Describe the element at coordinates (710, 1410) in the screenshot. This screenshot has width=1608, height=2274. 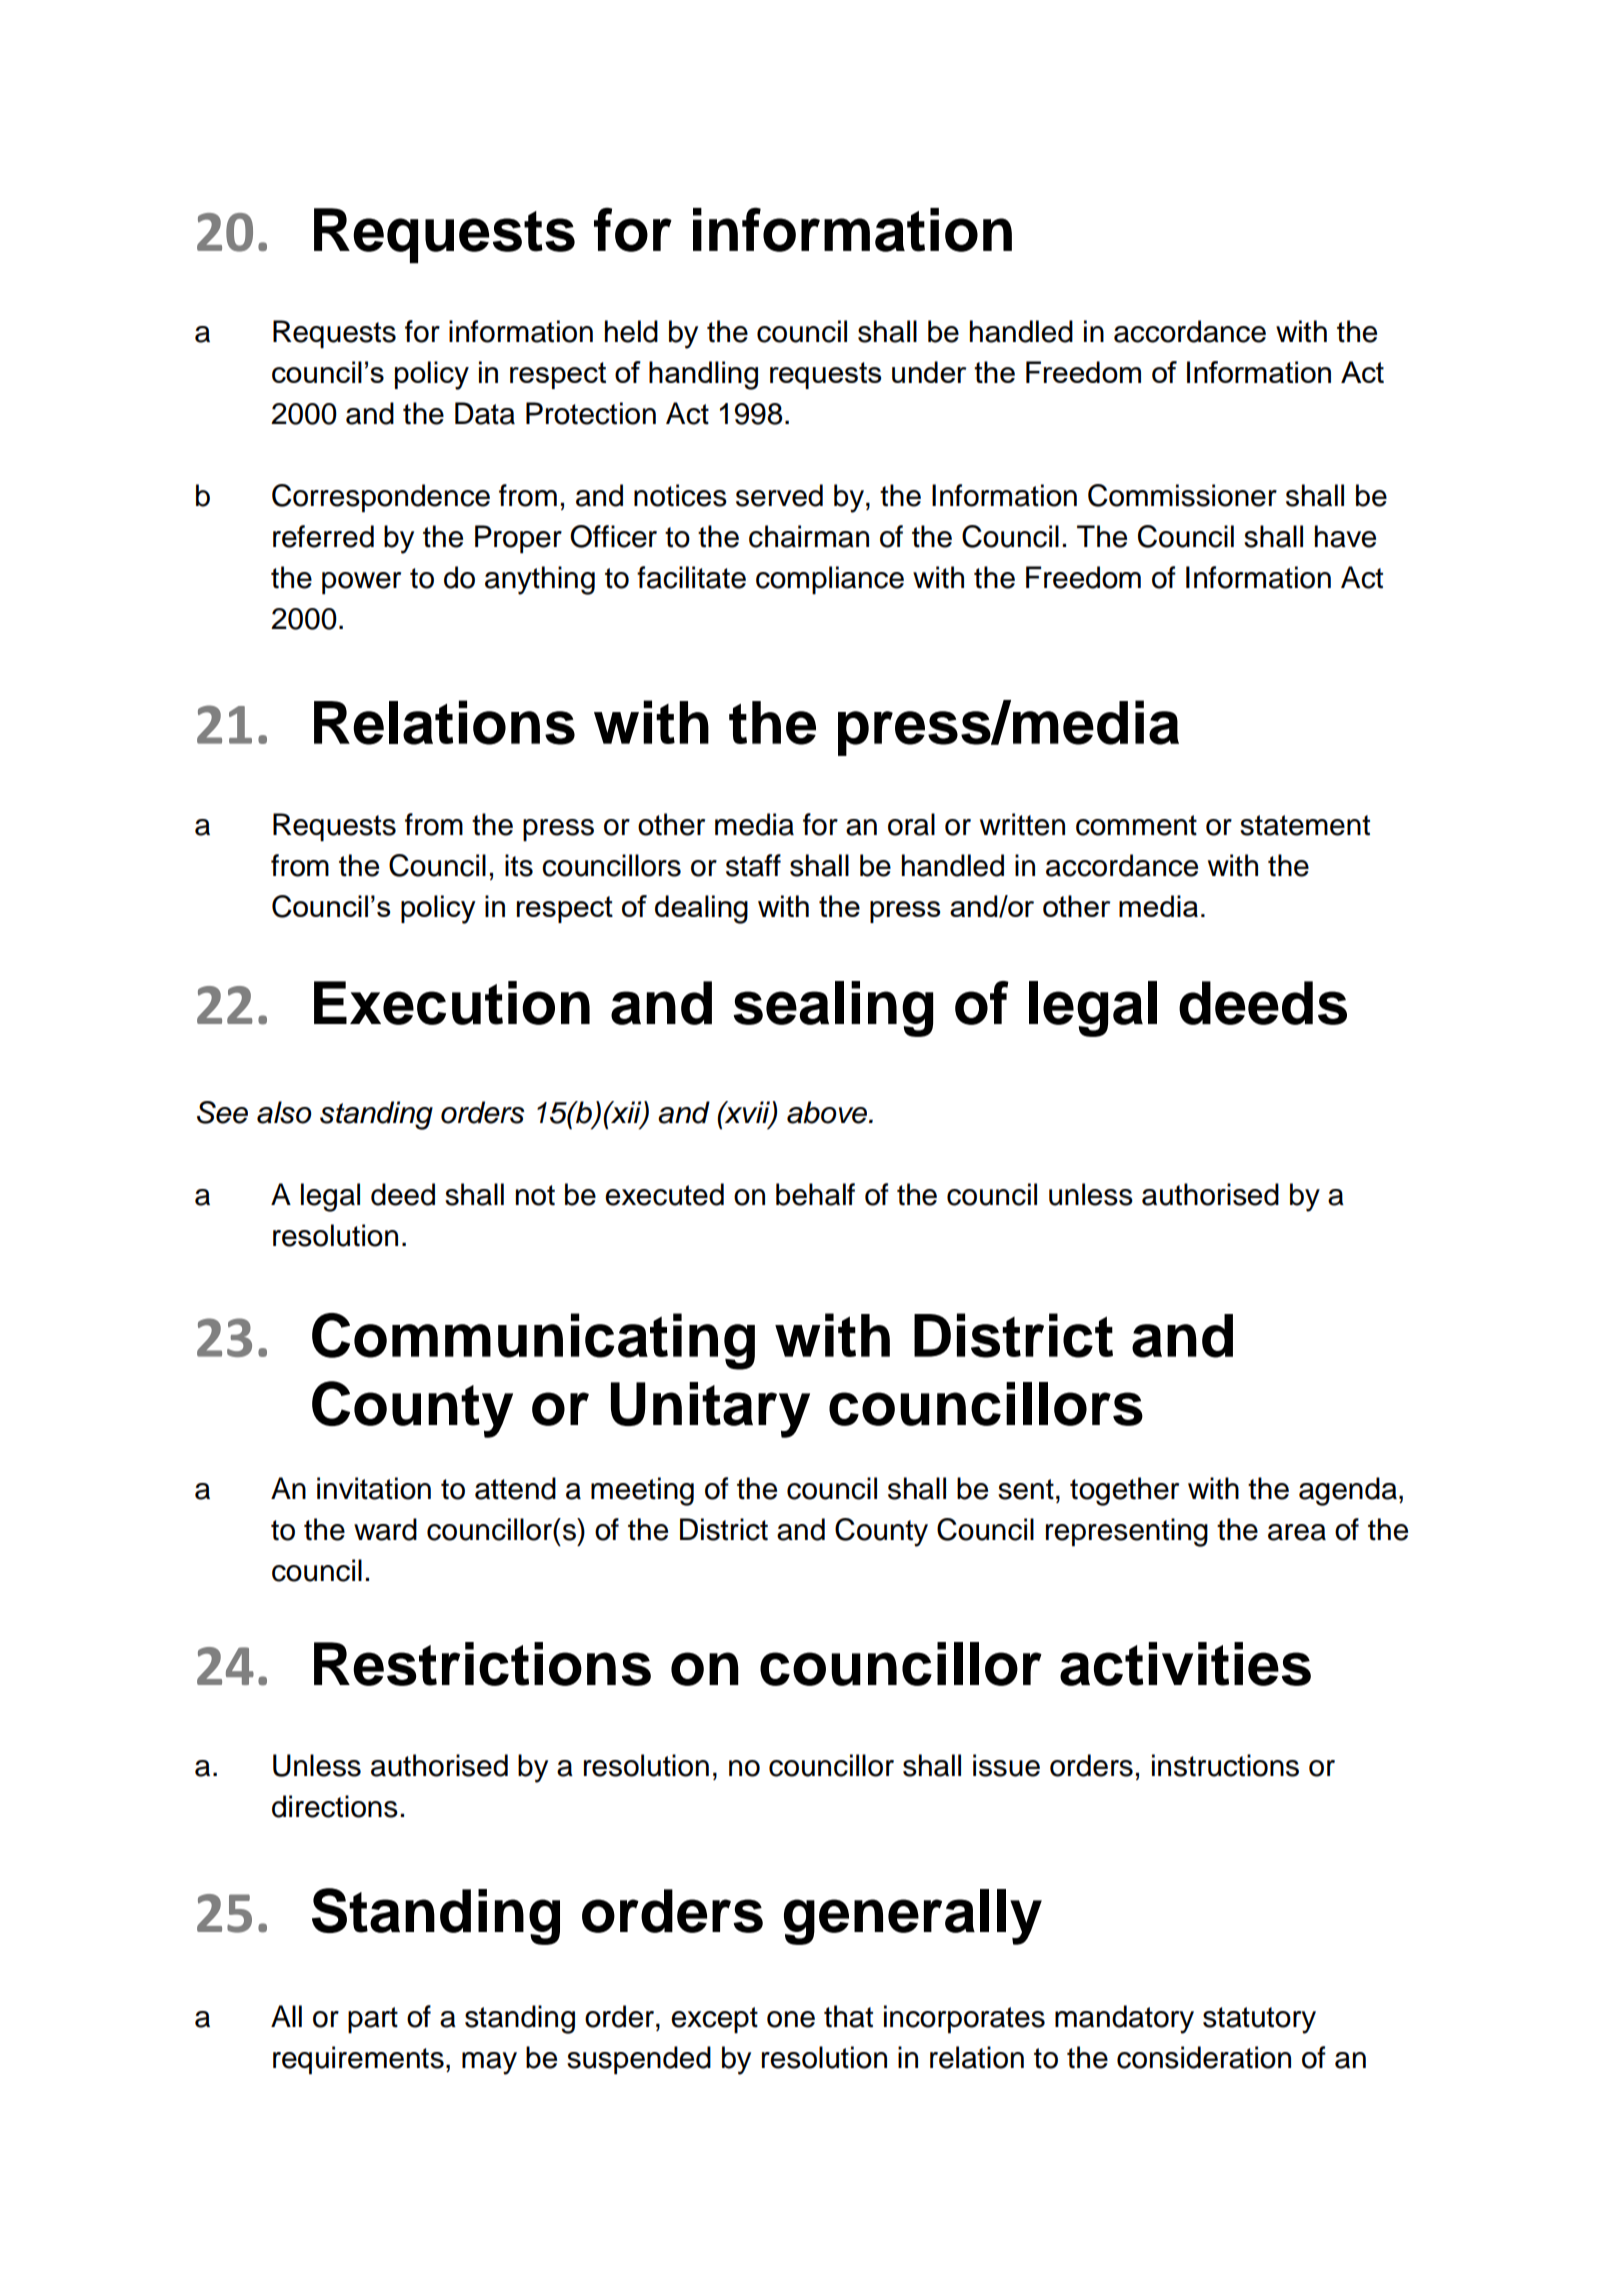
I see `Unitary` at that location.
